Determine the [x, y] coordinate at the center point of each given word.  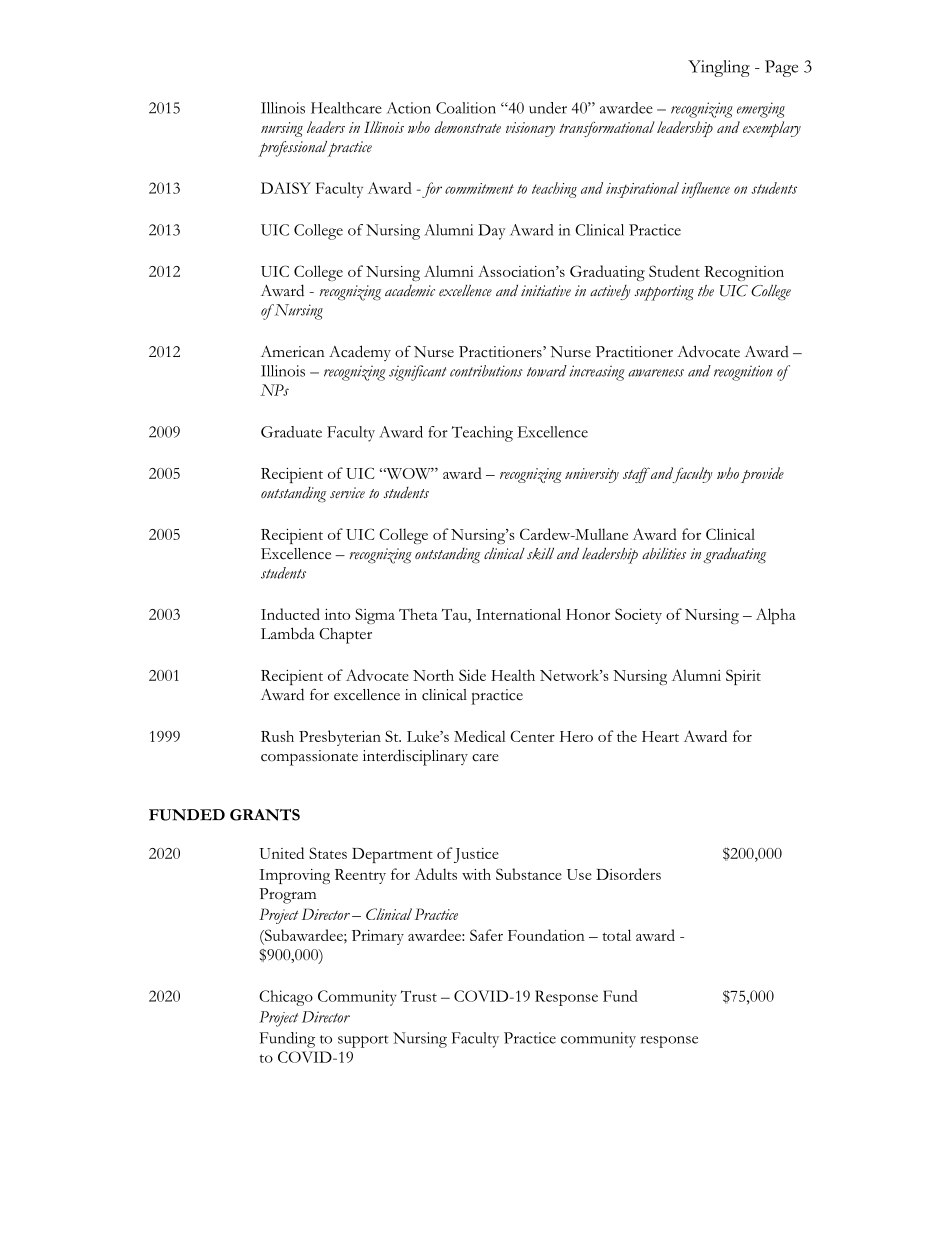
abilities [664, 554]
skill [540, 554]
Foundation [546, 935]
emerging [761, 110]
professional [294, 149]
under [548, 108]
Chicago [286, 998]
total [616, 935]
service [347, 493]
